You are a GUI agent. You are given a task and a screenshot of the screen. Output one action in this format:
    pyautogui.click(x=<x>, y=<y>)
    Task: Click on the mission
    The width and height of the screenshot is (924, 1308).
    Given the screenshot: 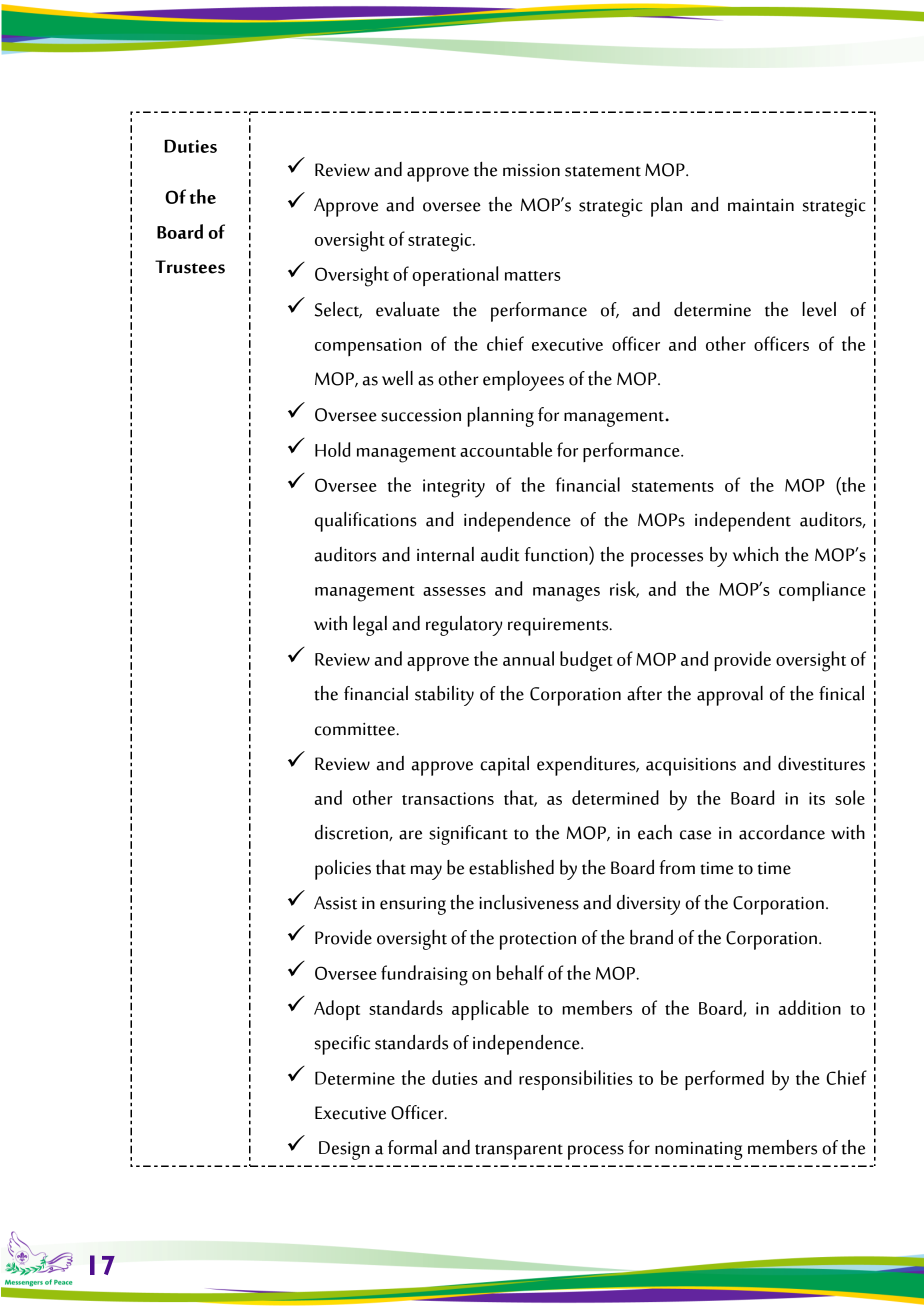 What is the action you would take?
    pyautogui.click(x=531, y=170)
